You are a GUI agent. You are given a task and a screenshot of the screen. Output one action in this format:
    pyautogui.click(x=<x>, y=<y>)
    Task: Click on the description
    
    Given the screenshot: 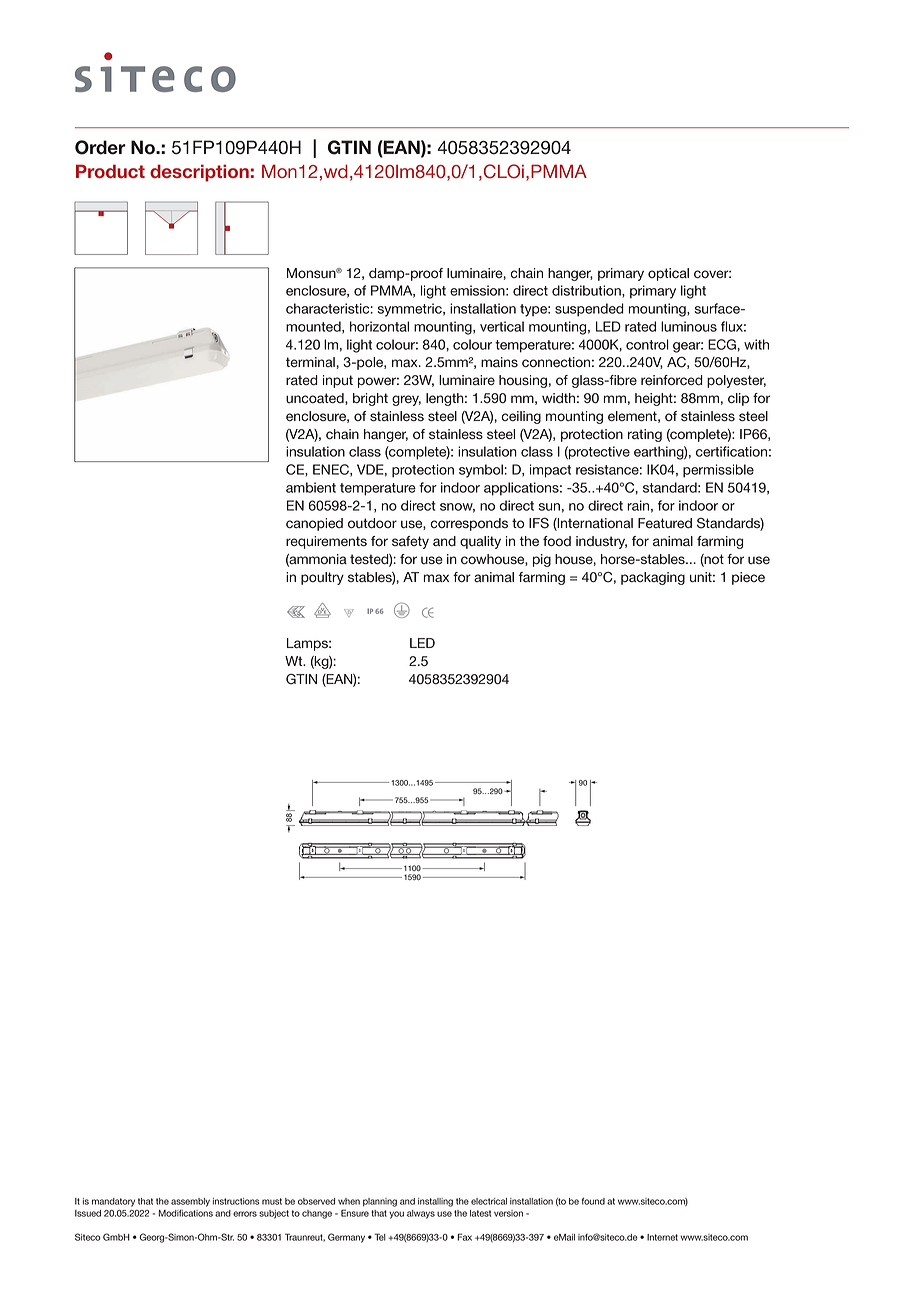 What is the action you would take?
    pyautogui.click(x=199, y=173)
